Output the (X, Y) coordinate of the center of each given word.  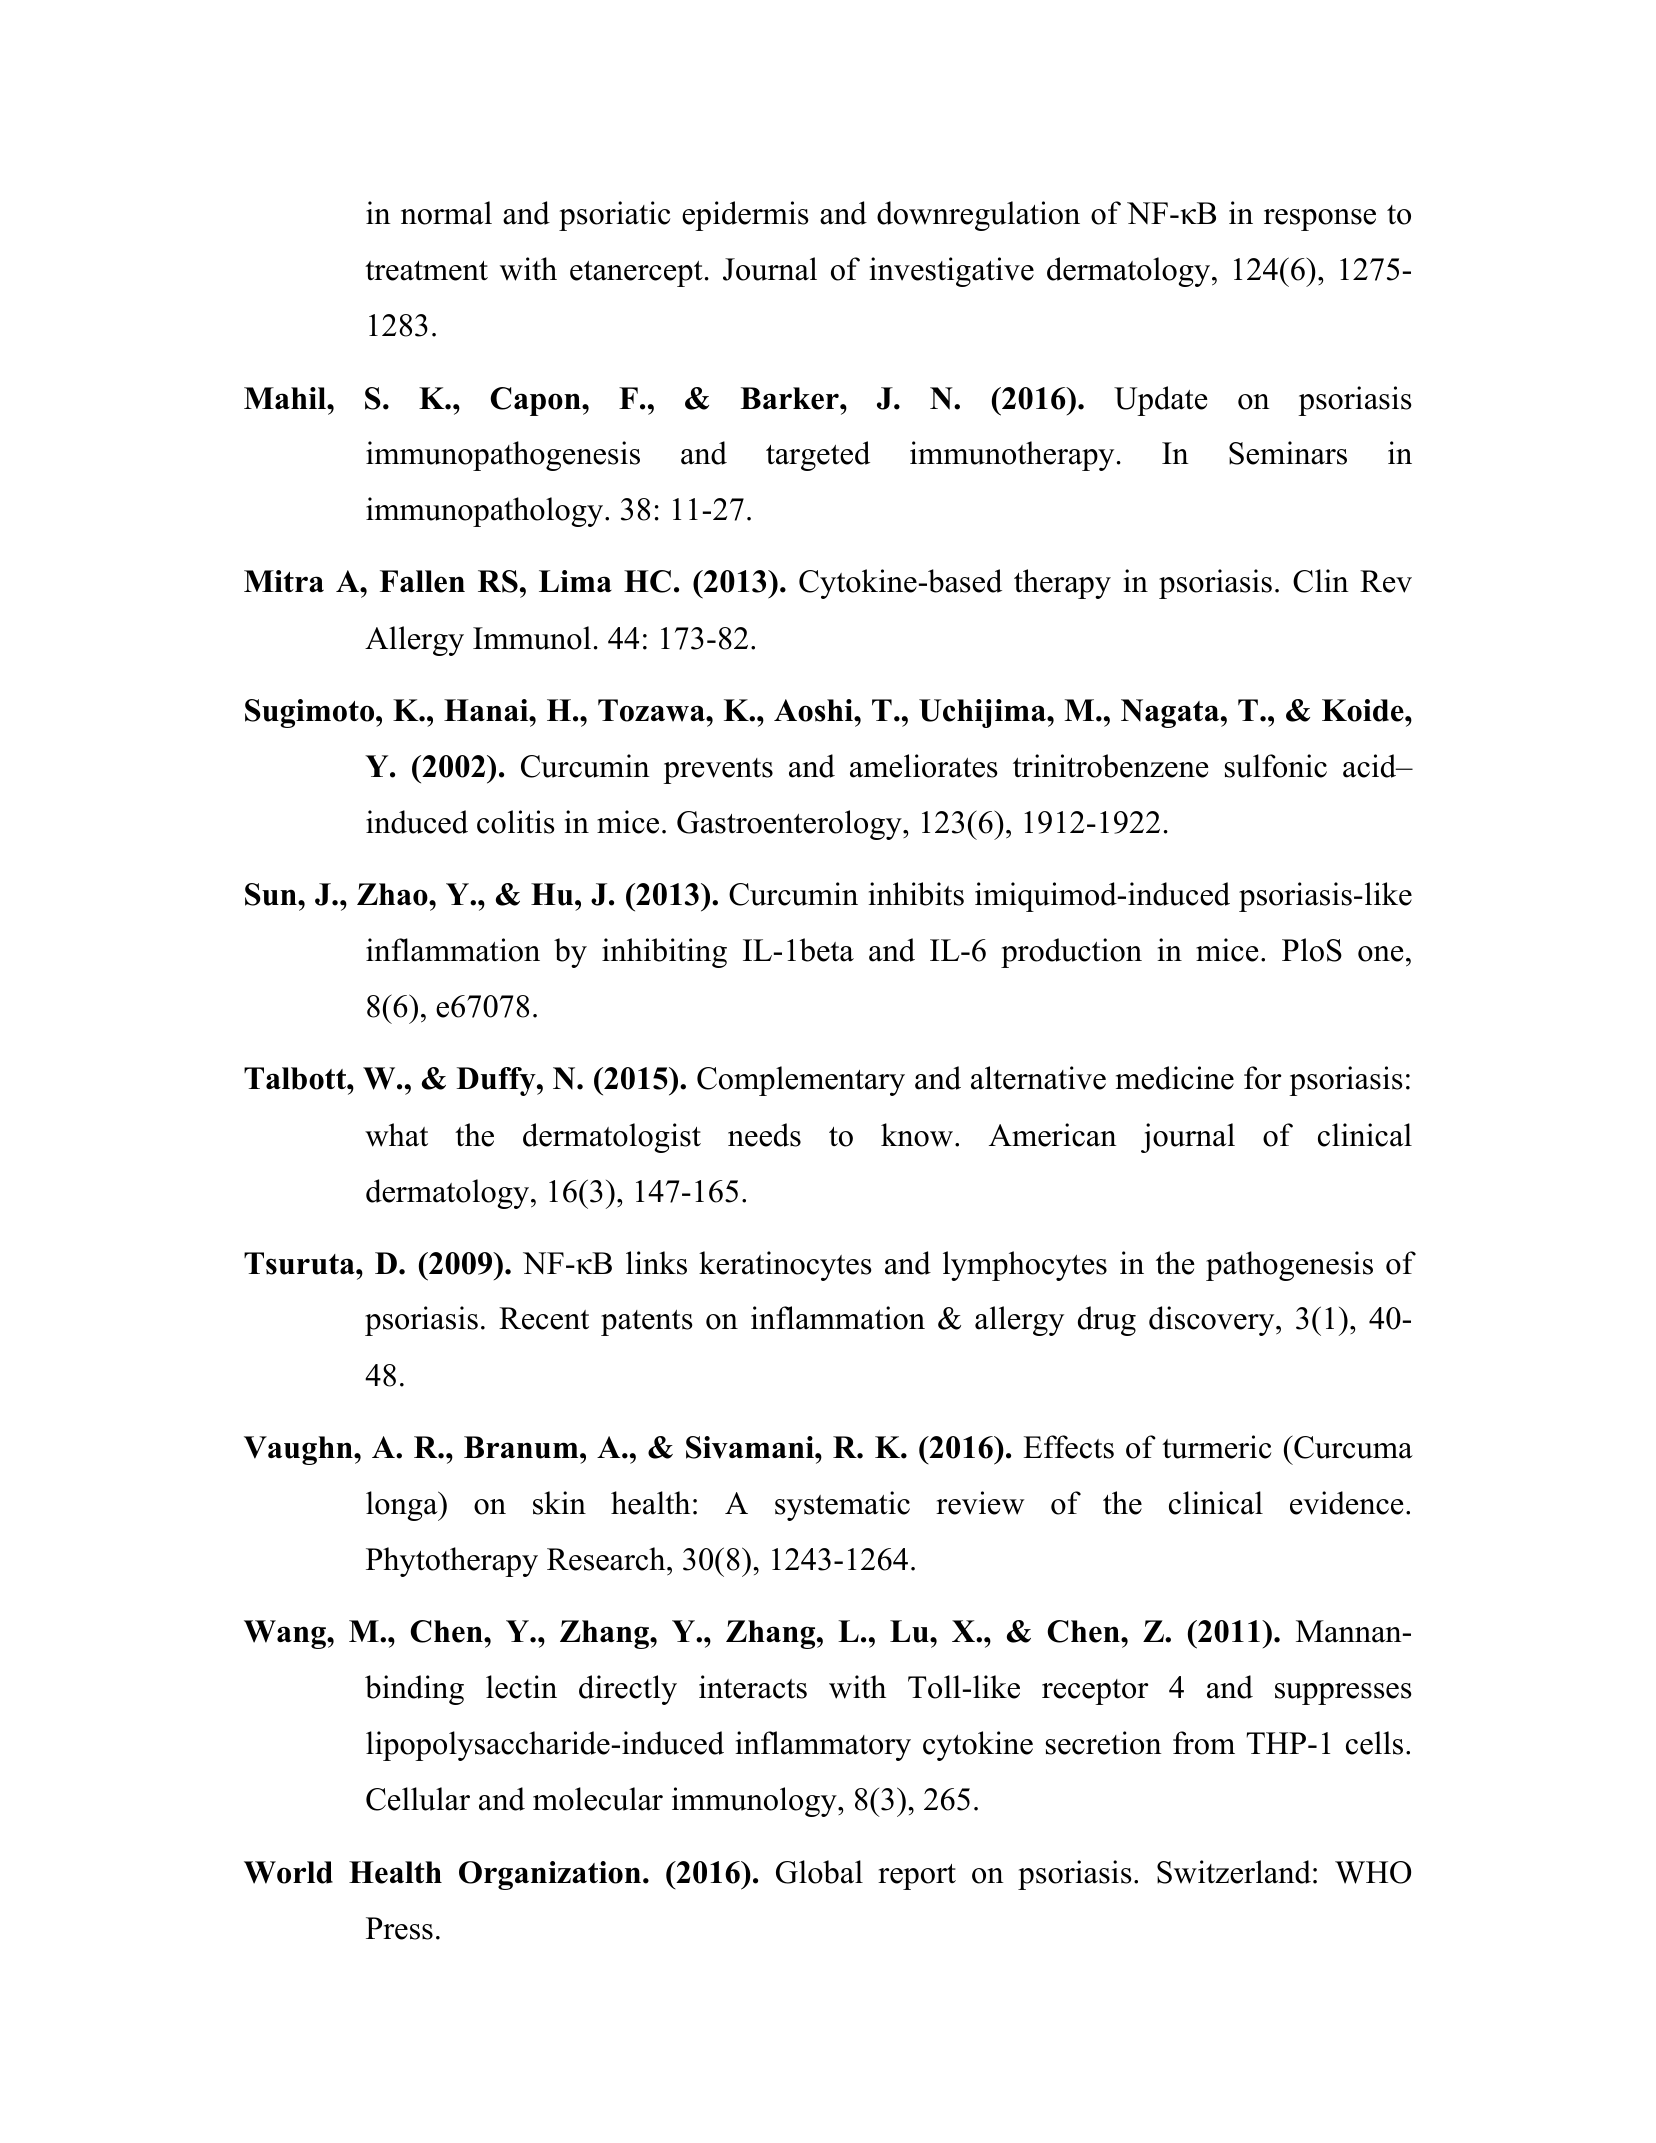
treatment (426, 271)
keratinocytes (785, 1266)
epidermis (745, 216)
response (1320, 220)
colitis (516, 822)
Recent (544, 1318)
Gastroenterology (790, 825)
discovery (1213, 1321)
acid (1371, 766)
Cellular (418, 1799)
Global (819, 1872)
